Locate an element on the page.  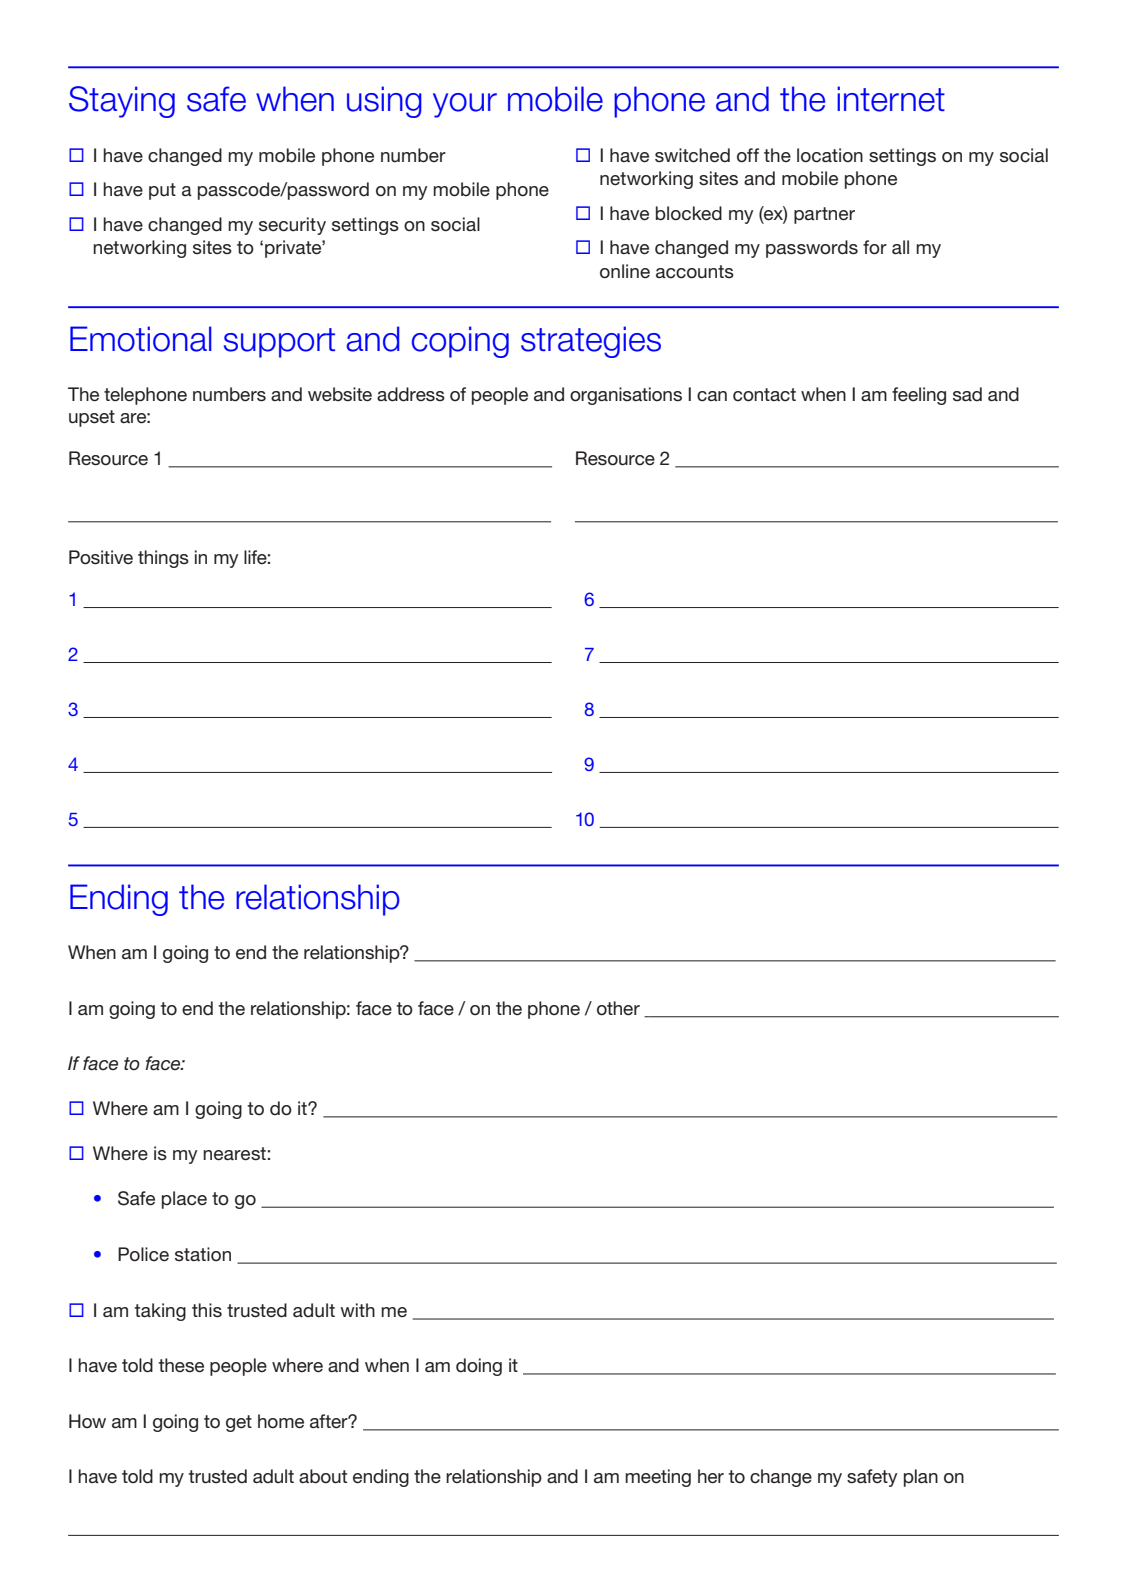
put is located at coordinates (162, 191).
